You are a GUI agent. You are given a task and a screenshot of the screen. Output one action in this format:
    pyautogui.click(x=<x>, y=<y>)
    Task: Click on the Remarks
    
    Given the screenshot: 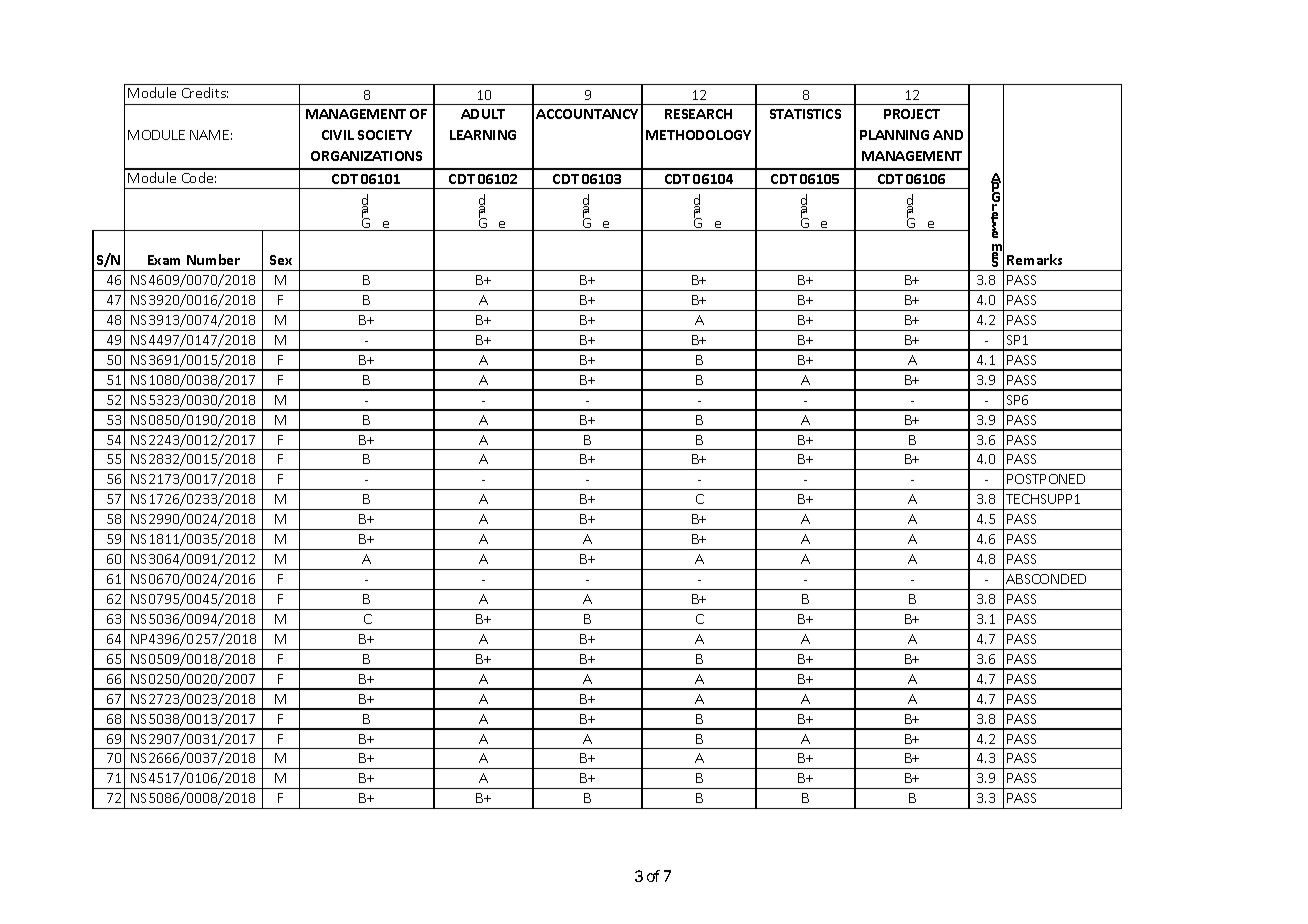 What is the action you would take?
    pyautogui.click(x=1034, y=259)
